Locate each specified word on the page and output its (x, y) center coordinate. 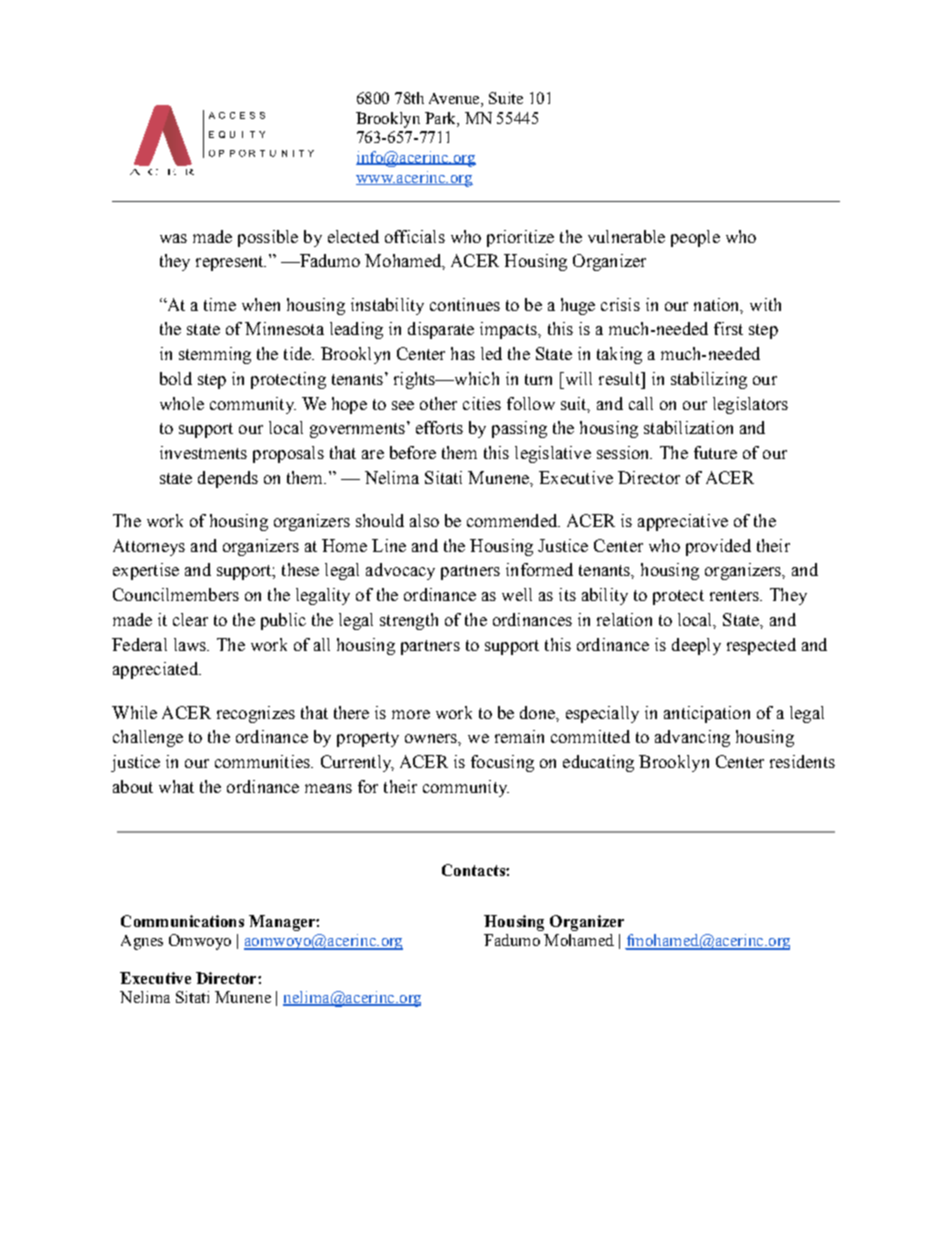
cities (482, 403)
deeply (696, 646)
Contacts (474, 870)
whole (182, 403)
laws (191, 644)
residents (802, 761)
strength (409, 621)
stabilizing (709, 380)
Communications (182, 921)
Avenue (455, 100)
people (695, 238)
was (173, 238)
